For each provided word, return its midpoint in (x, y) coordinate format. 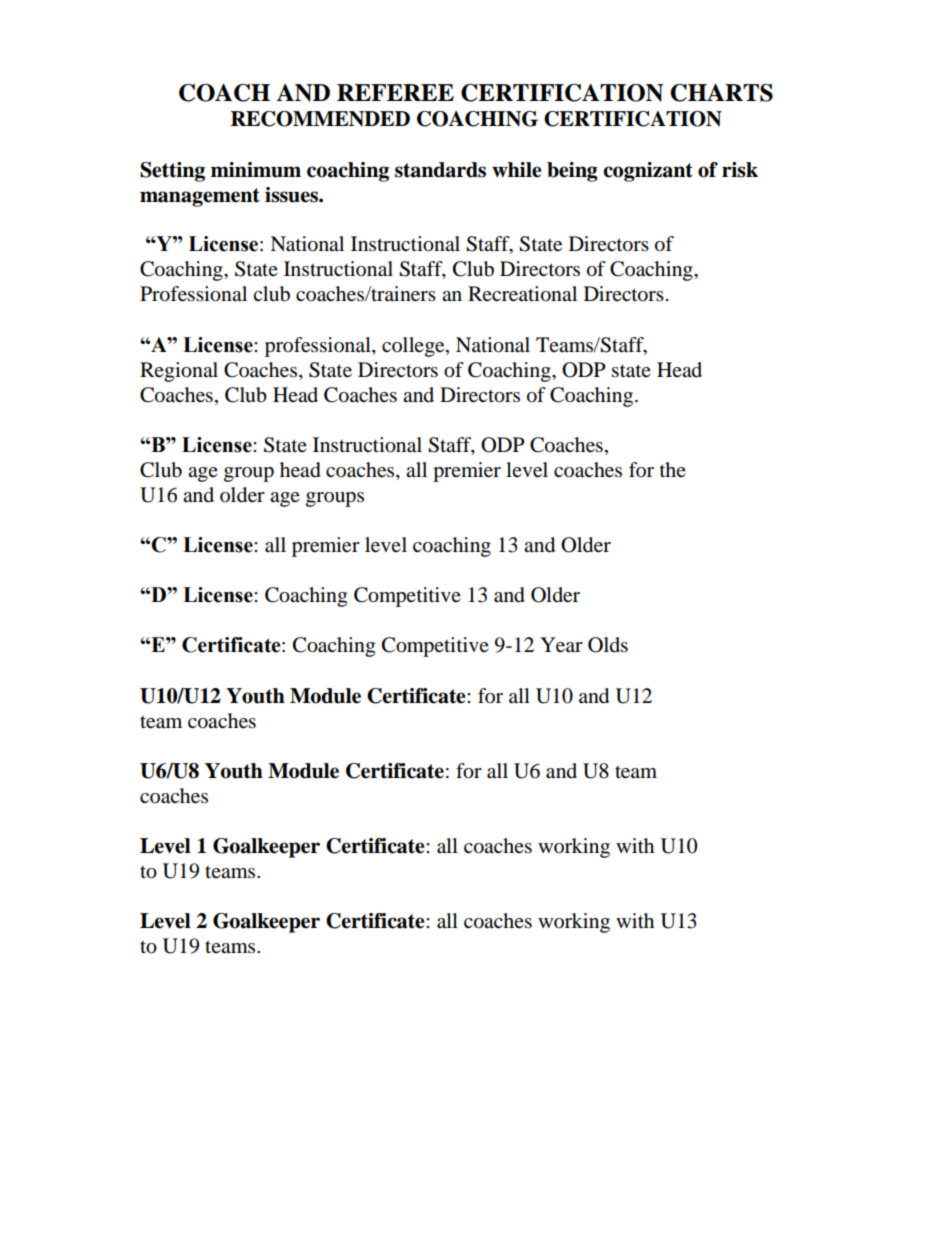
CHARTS (721, 93)
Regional (179, 372)
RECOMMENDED (320, 119)
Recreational (522, 294)
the (673, 469)
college (414, 347)
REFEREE (395, 92)
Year (561, 645)
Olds (608, 645)
